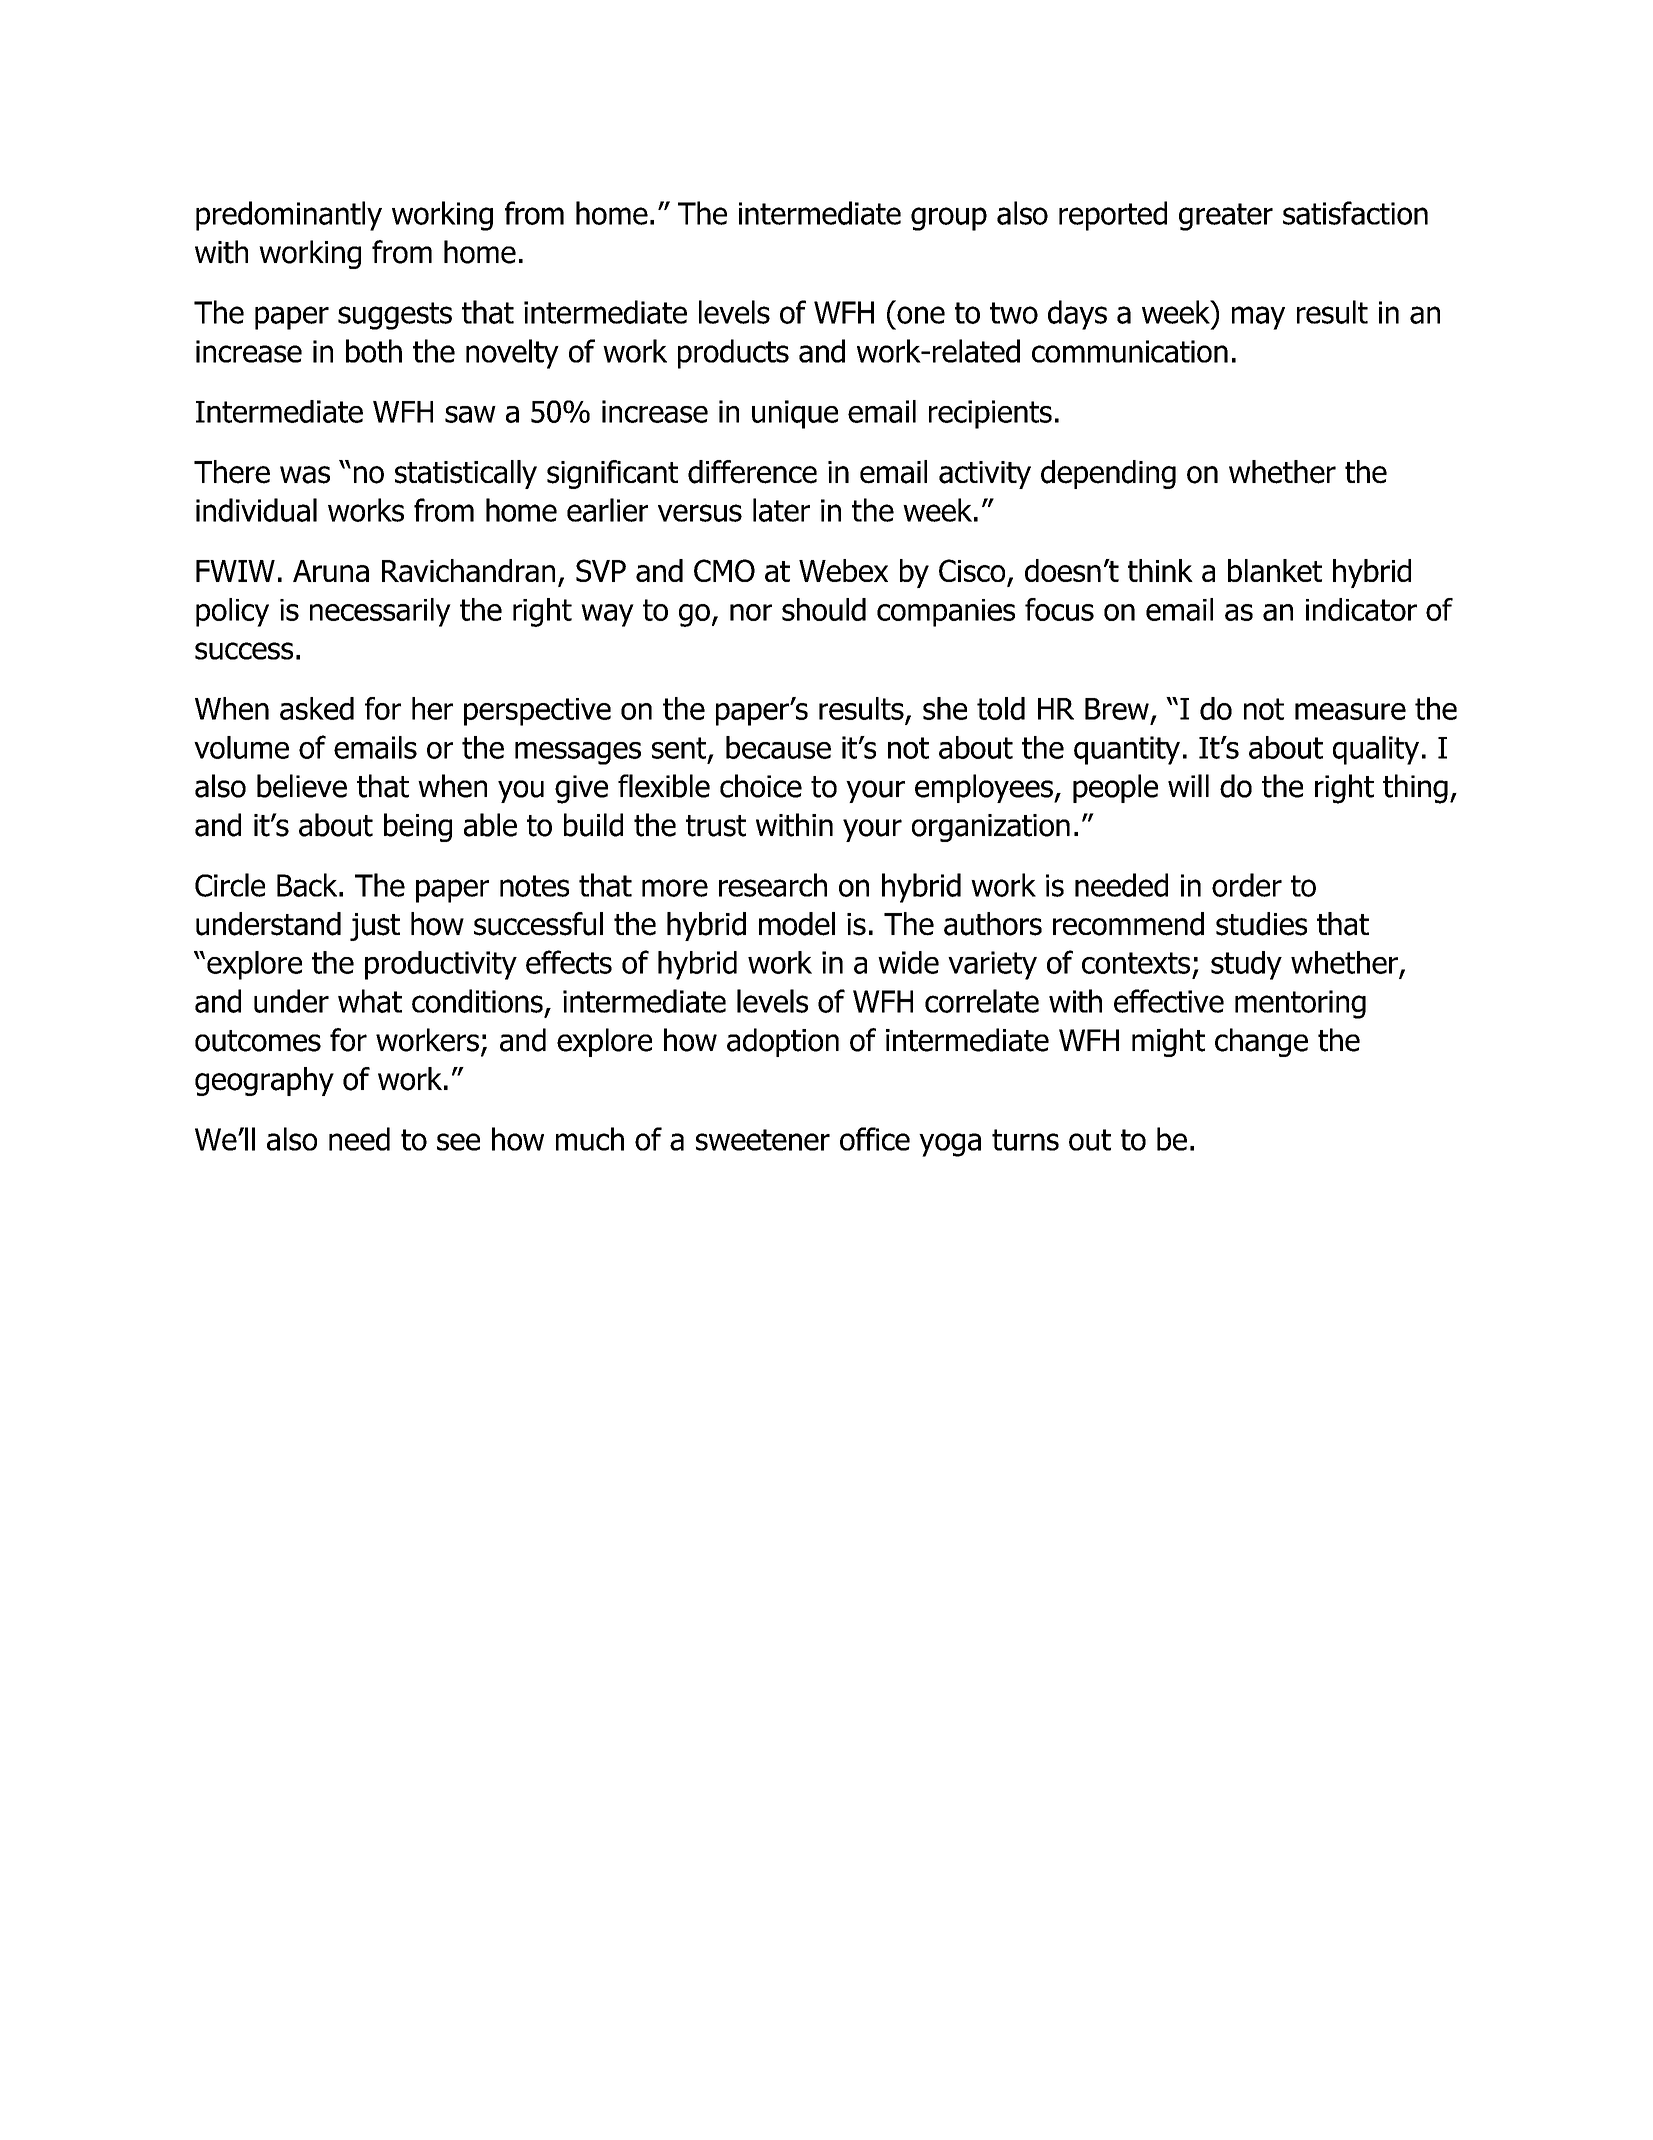  What do you see at coordinates (1247, 885) in the screenshot?
I see `order` at bounding box center [1247, 885].
